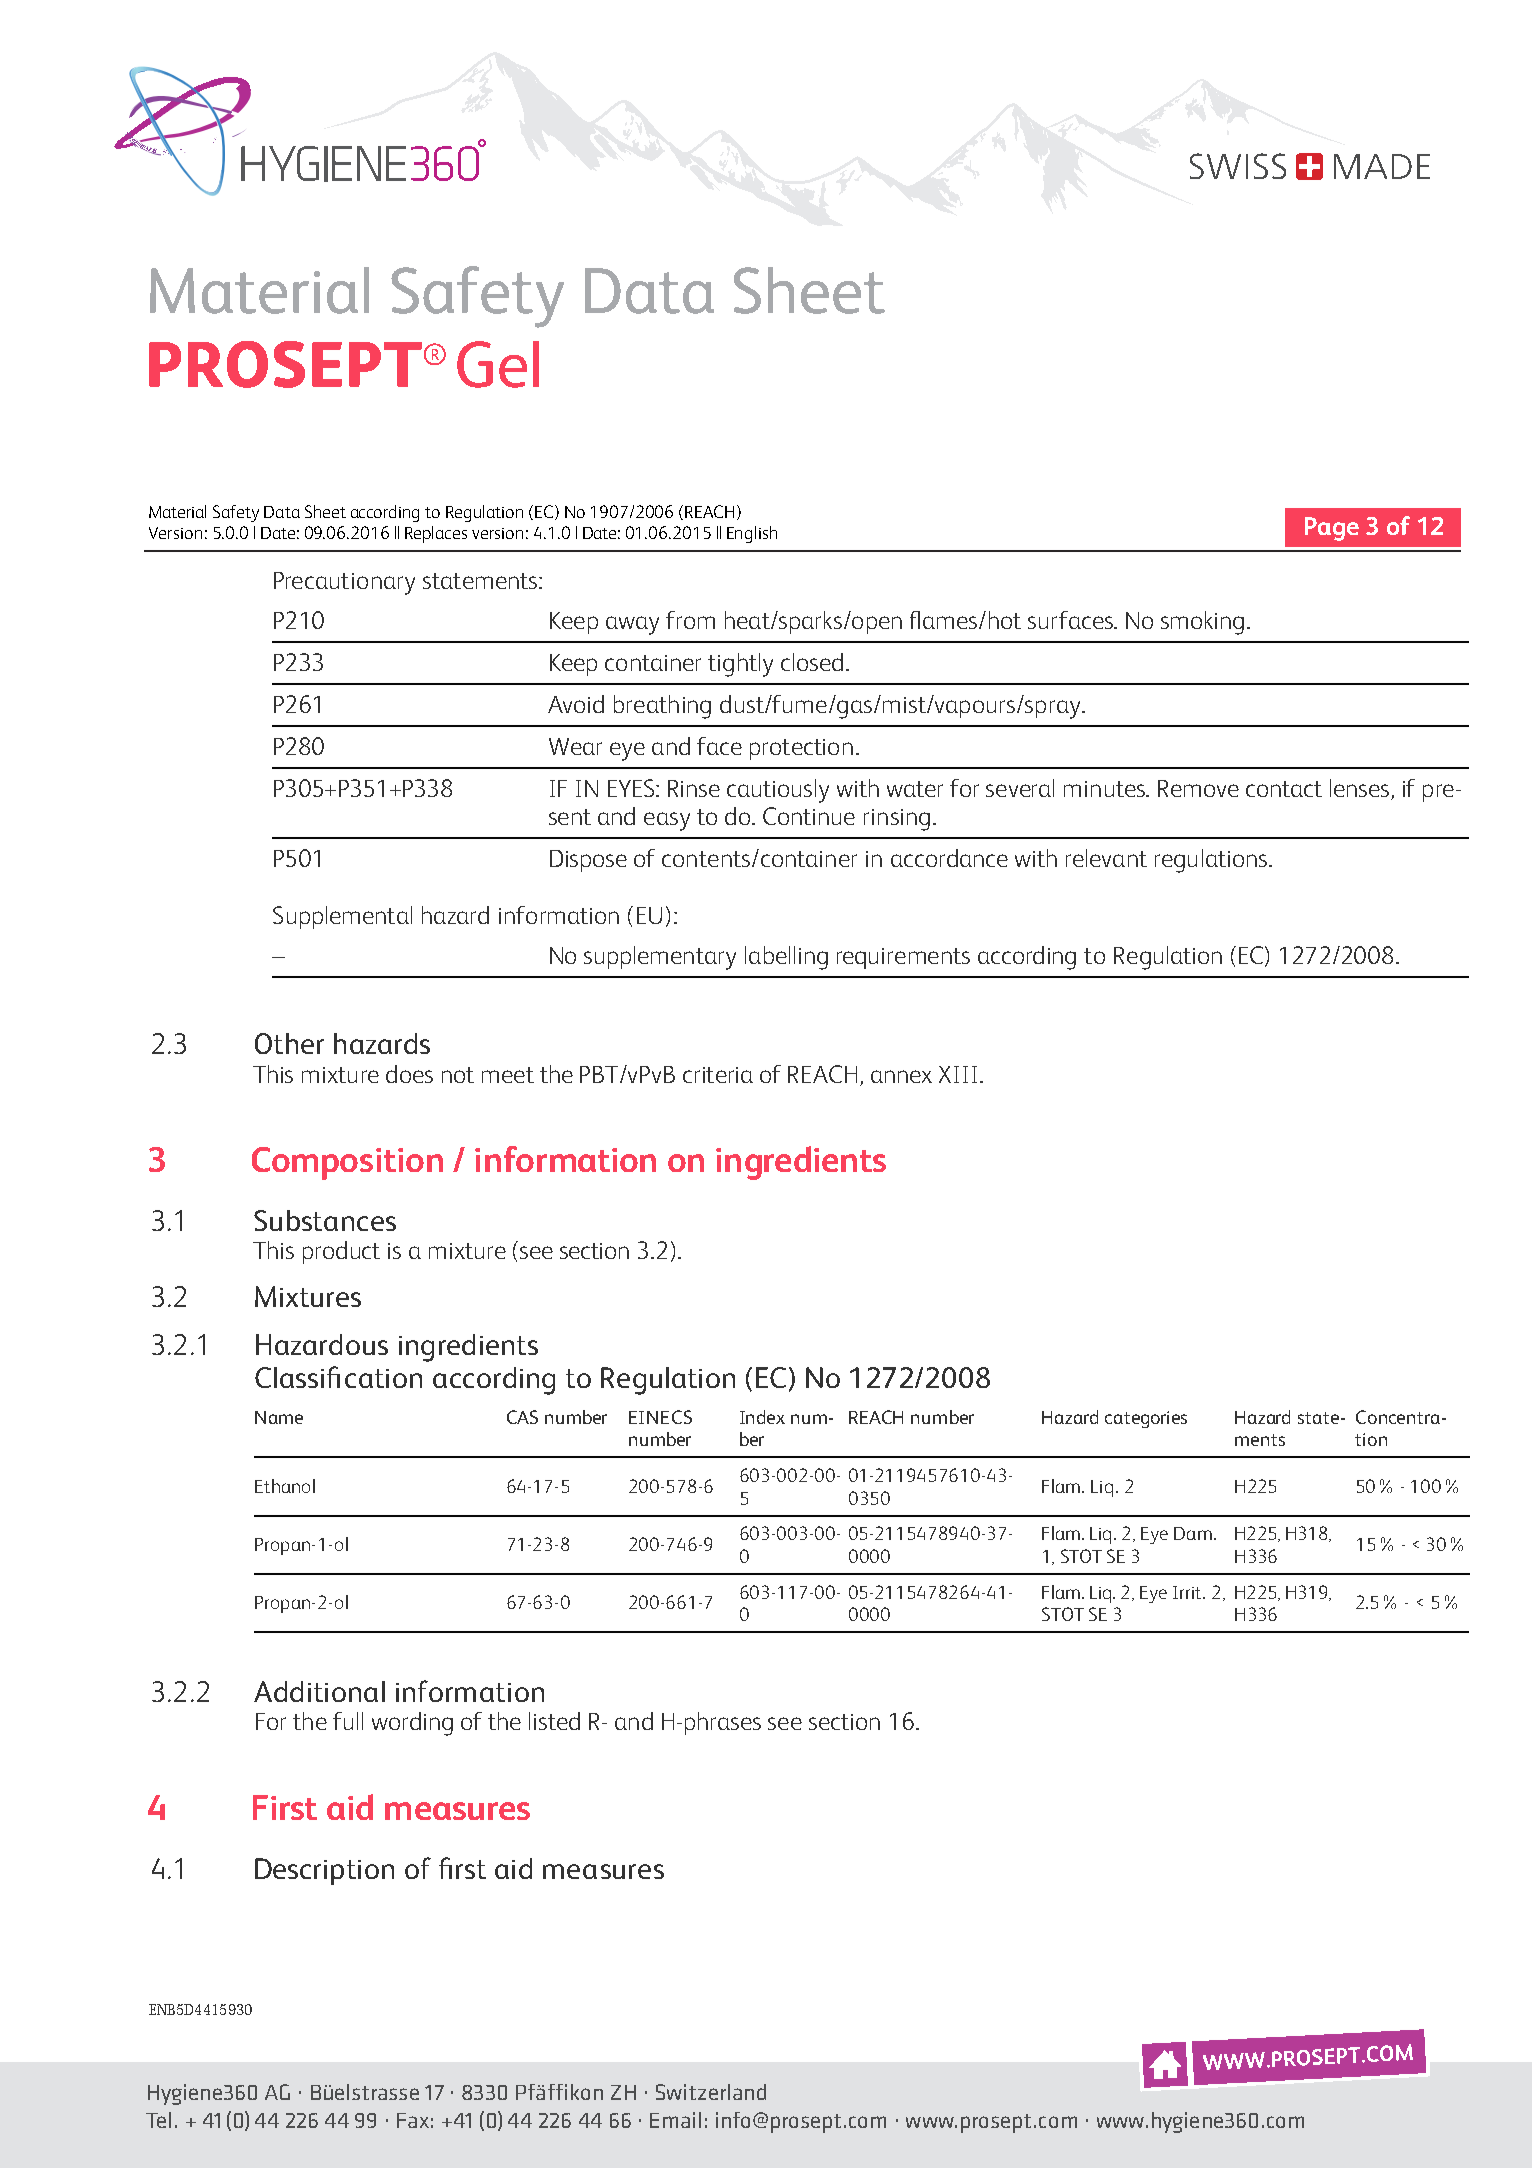 This page has height=2168, width=1532. Describe the element at coordinates (711, 2092) in the page. I see `Switzerland` at that location.
